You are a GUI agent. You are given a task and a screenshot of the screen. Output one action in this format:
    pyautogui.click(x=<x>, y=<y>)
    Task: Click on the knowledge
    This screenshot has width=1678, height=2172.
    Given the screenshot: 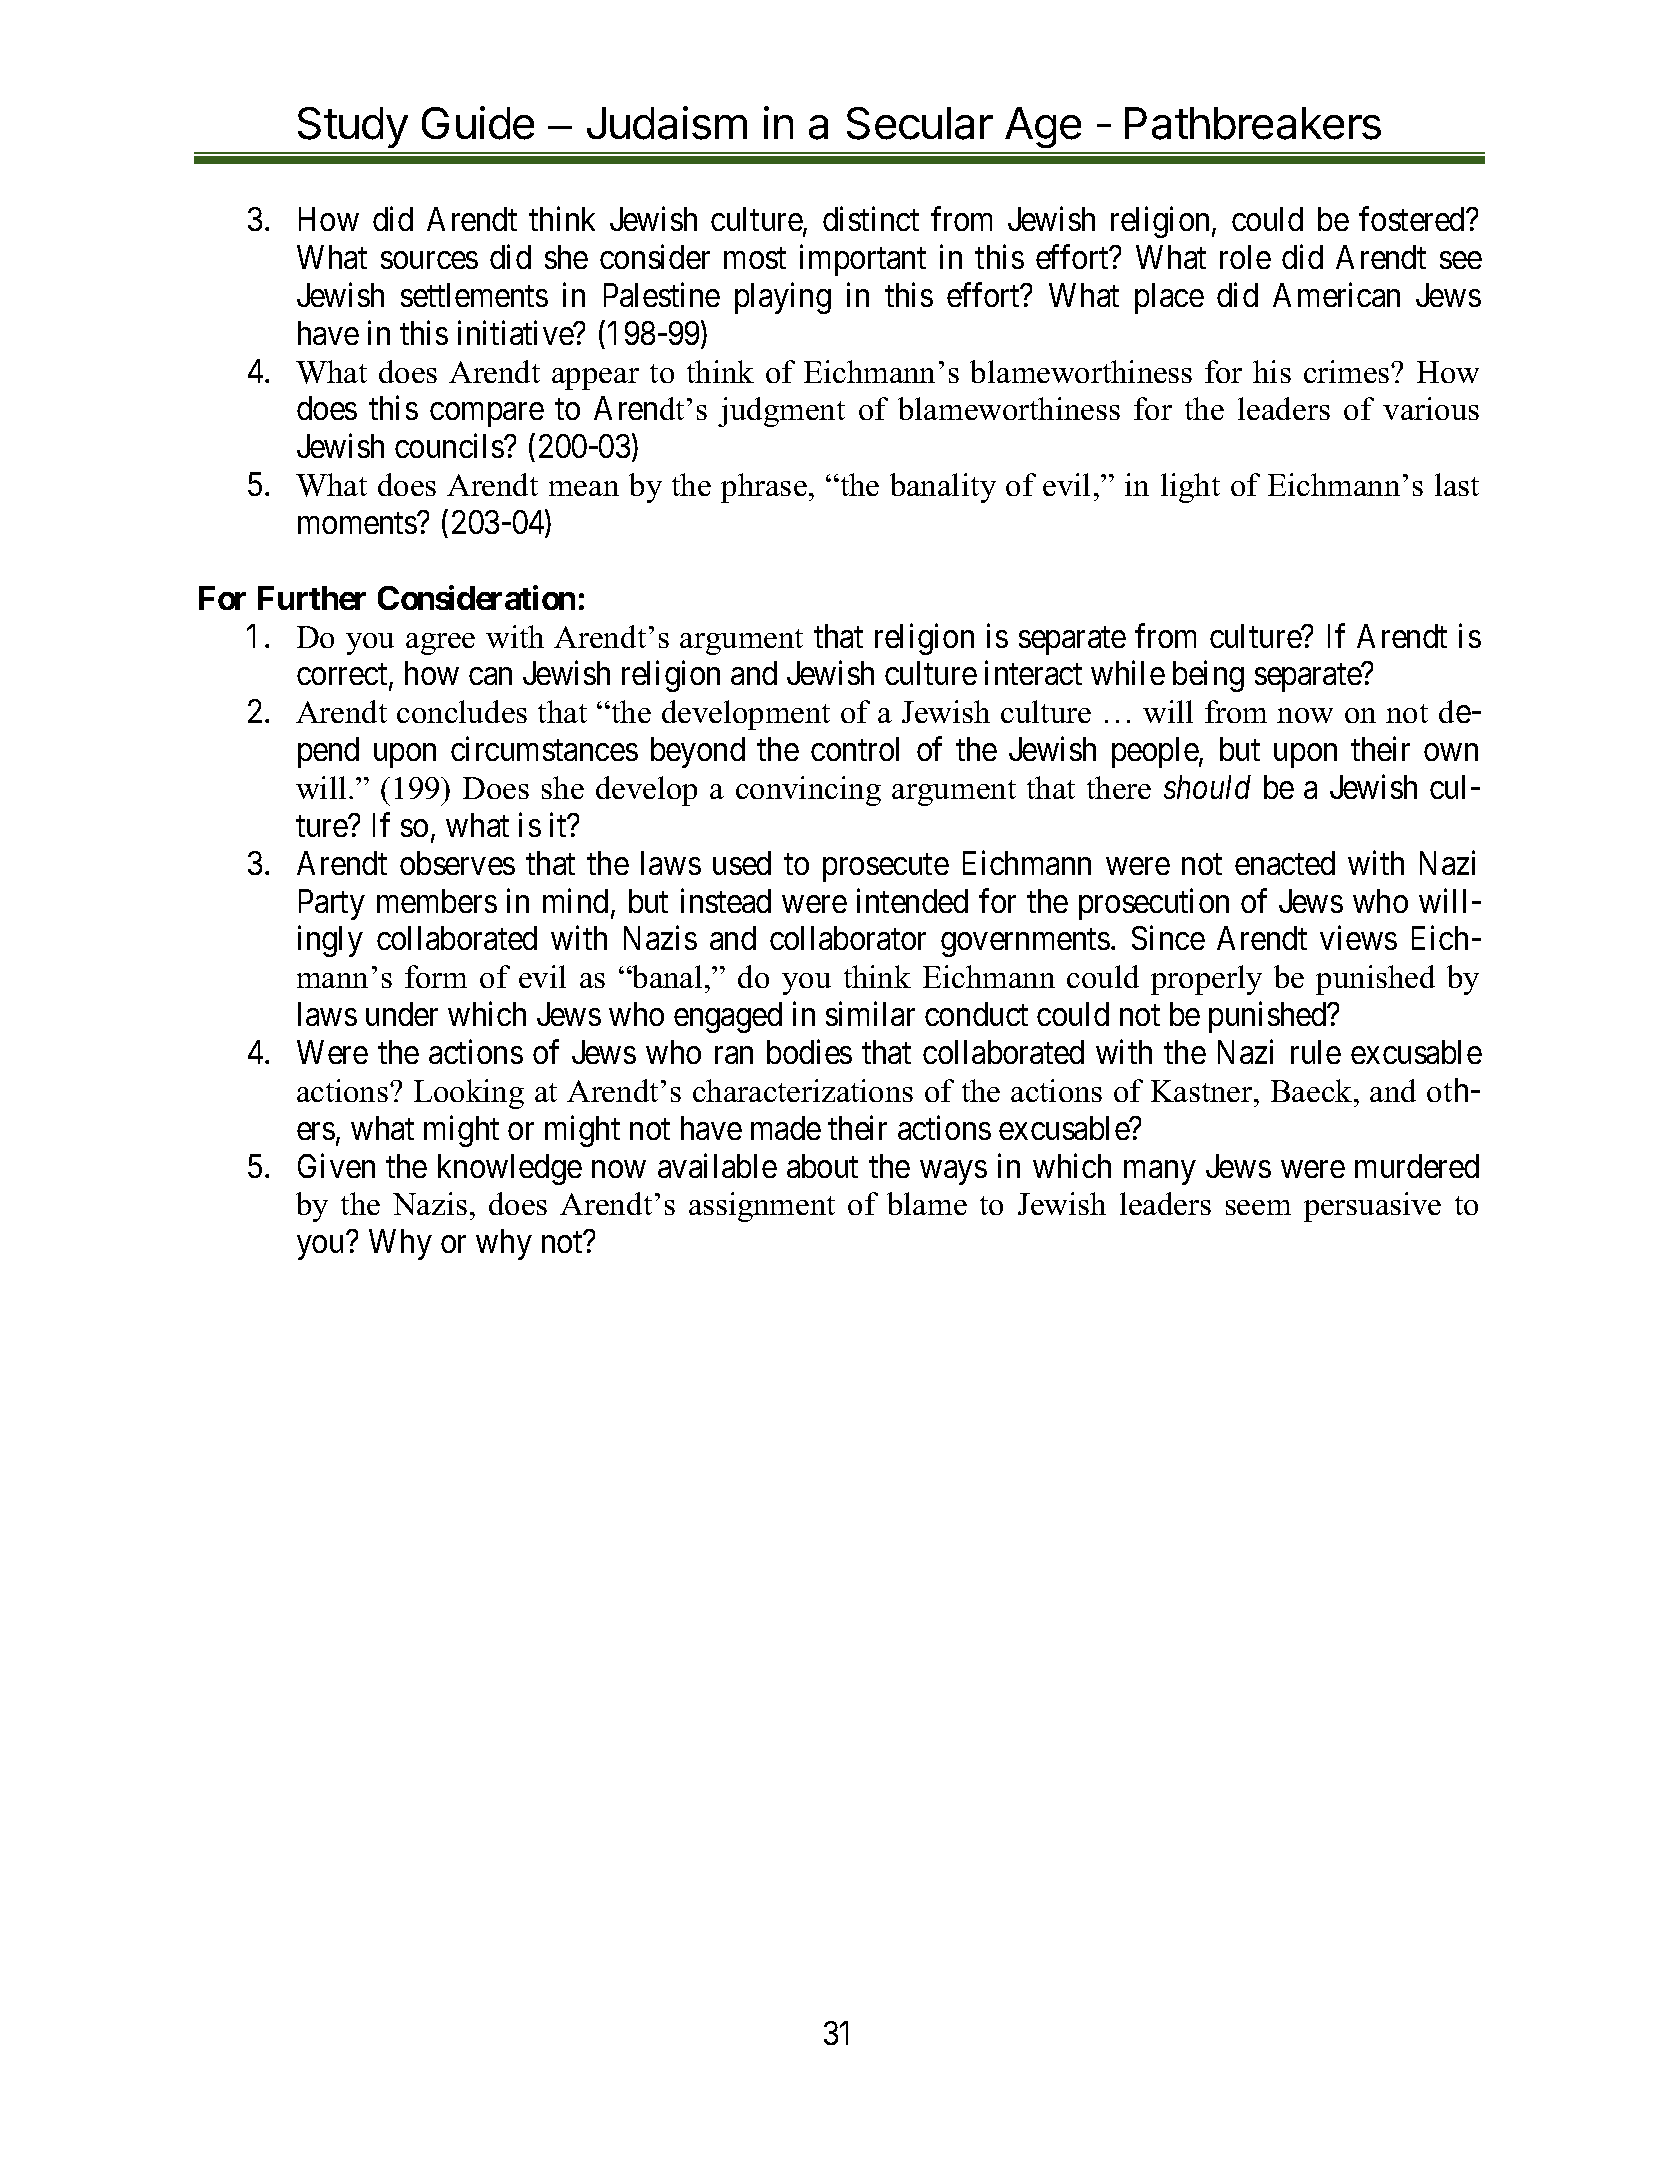 What is the action you would take?
    pyautogui.click(x=510, y=1169)
